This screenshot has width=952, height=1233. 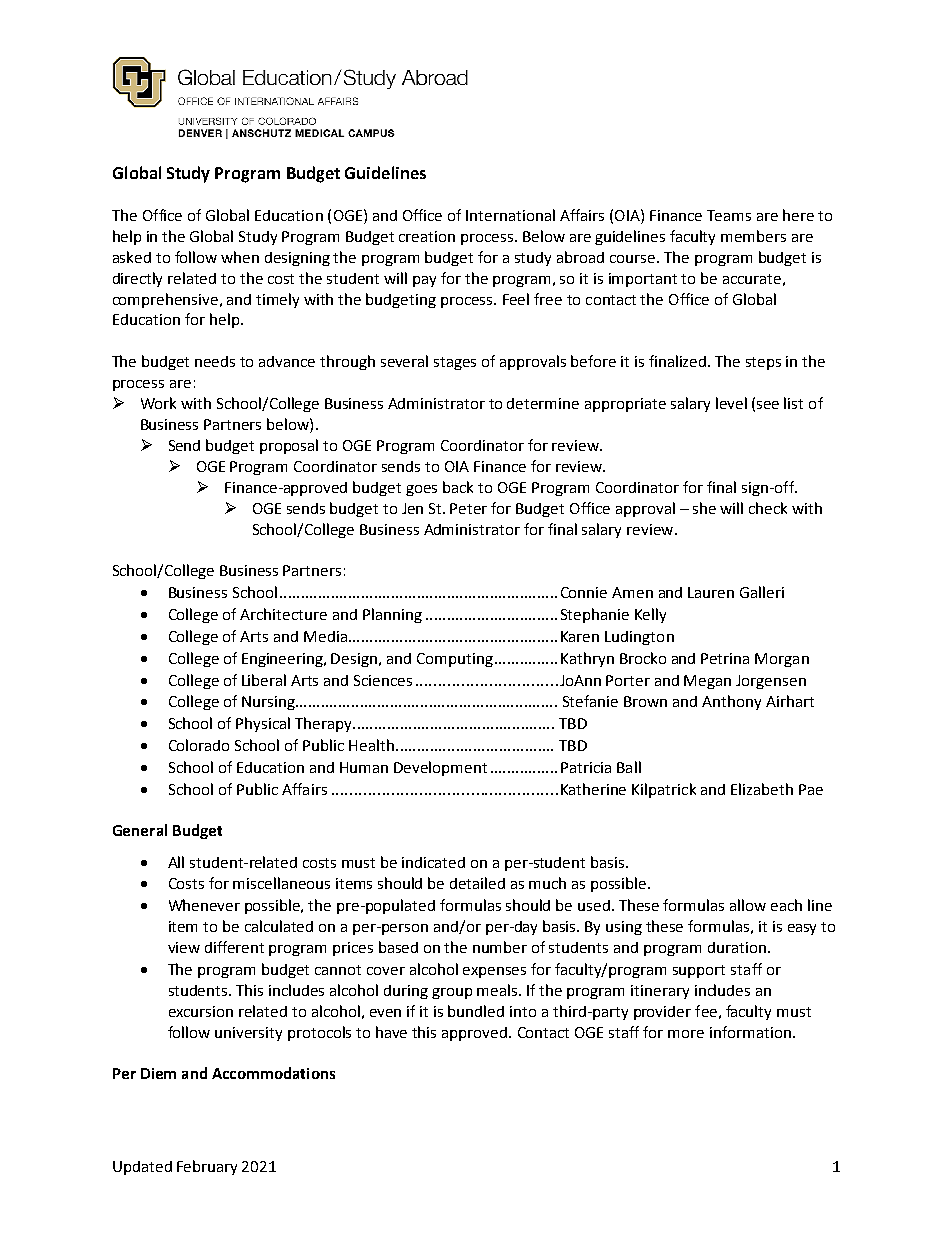 What do you see at coordinates (289, 446) in the screenshot?
I see `proposal` at bounding box center [289, 446].
